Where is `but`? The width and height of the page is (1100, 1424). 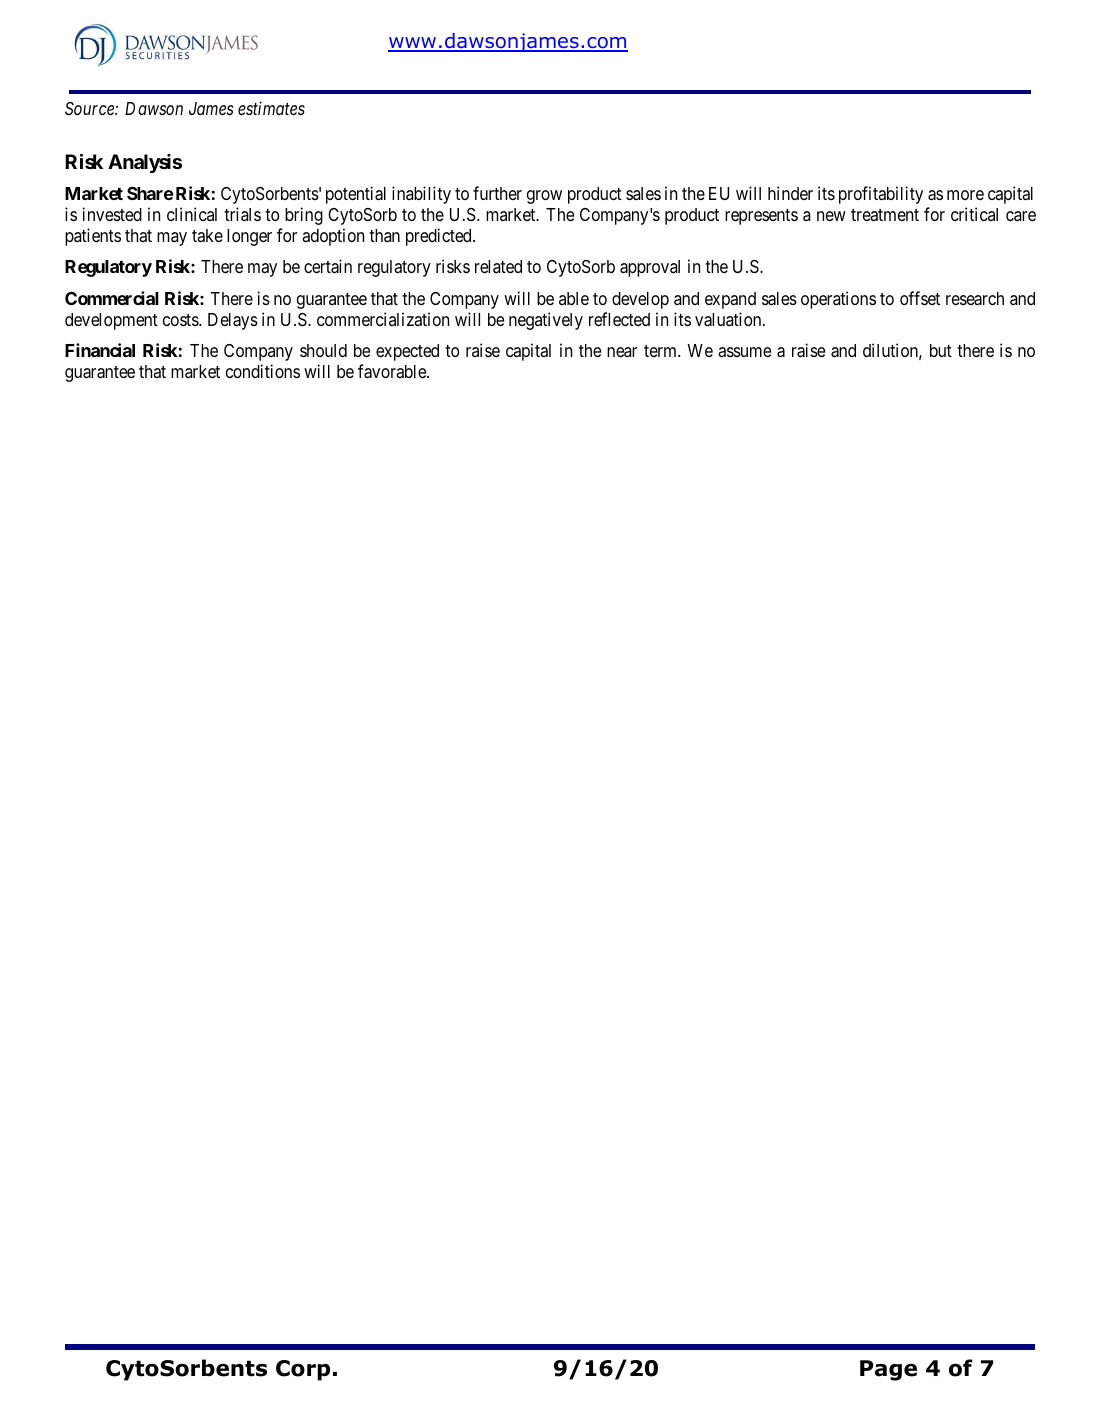
but is located at coordinates (941, 350).
